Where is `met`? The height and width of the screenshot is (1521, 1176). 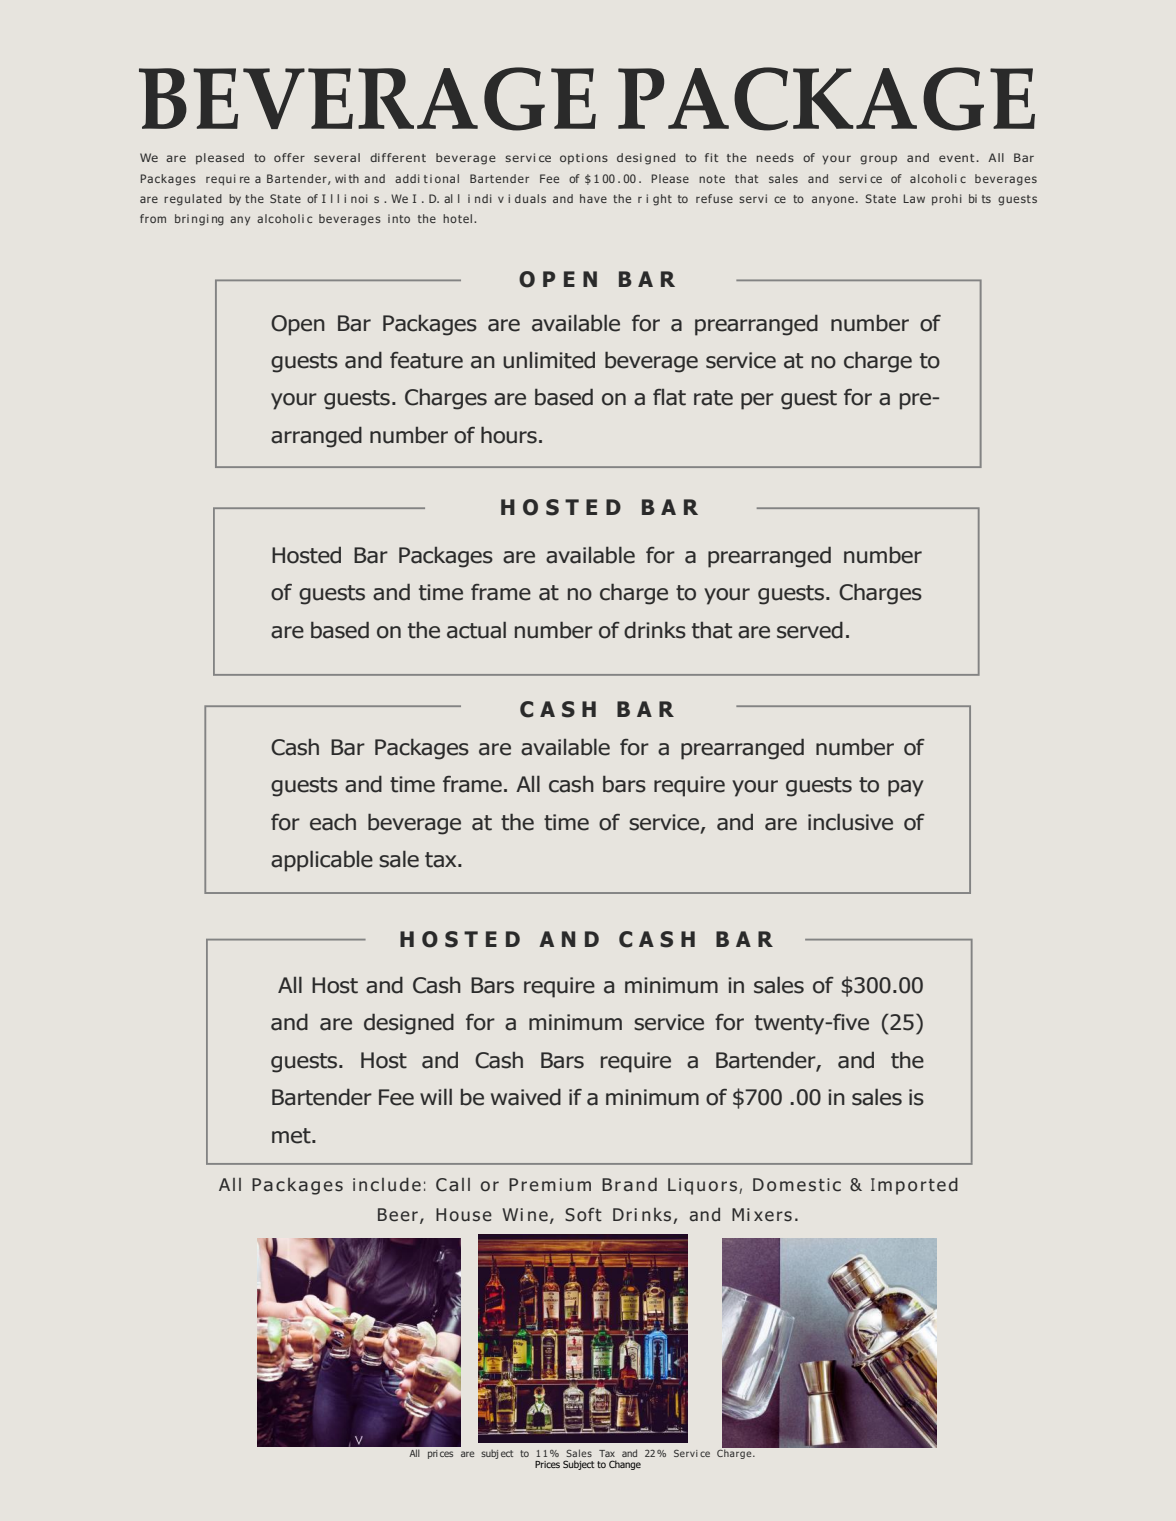 met is located at coordinates (292, 1136).
